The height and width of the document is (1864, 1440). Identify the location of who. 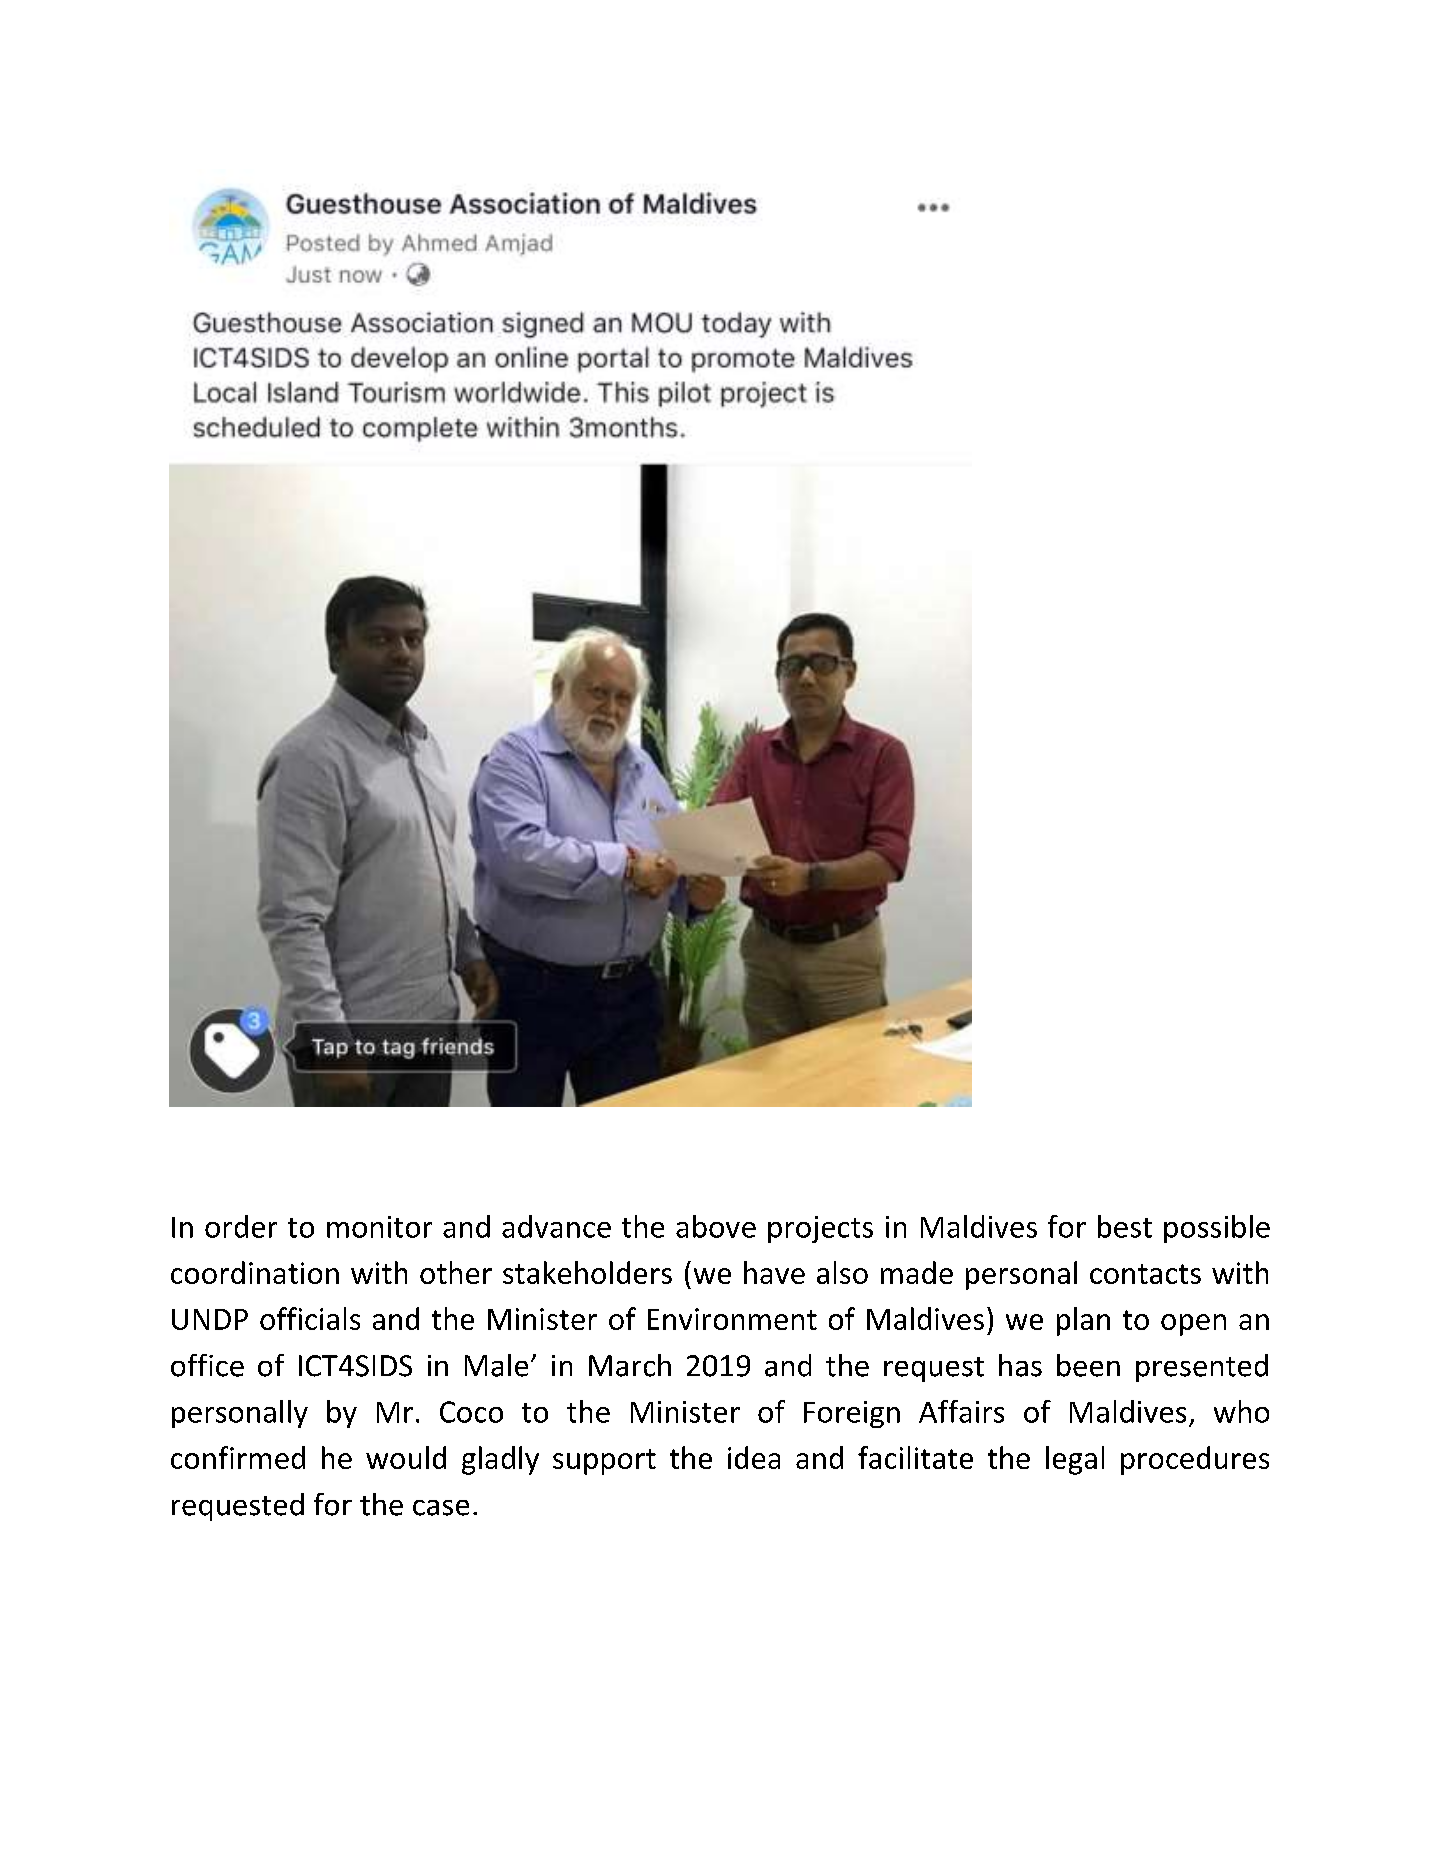
(1241, 1411).
